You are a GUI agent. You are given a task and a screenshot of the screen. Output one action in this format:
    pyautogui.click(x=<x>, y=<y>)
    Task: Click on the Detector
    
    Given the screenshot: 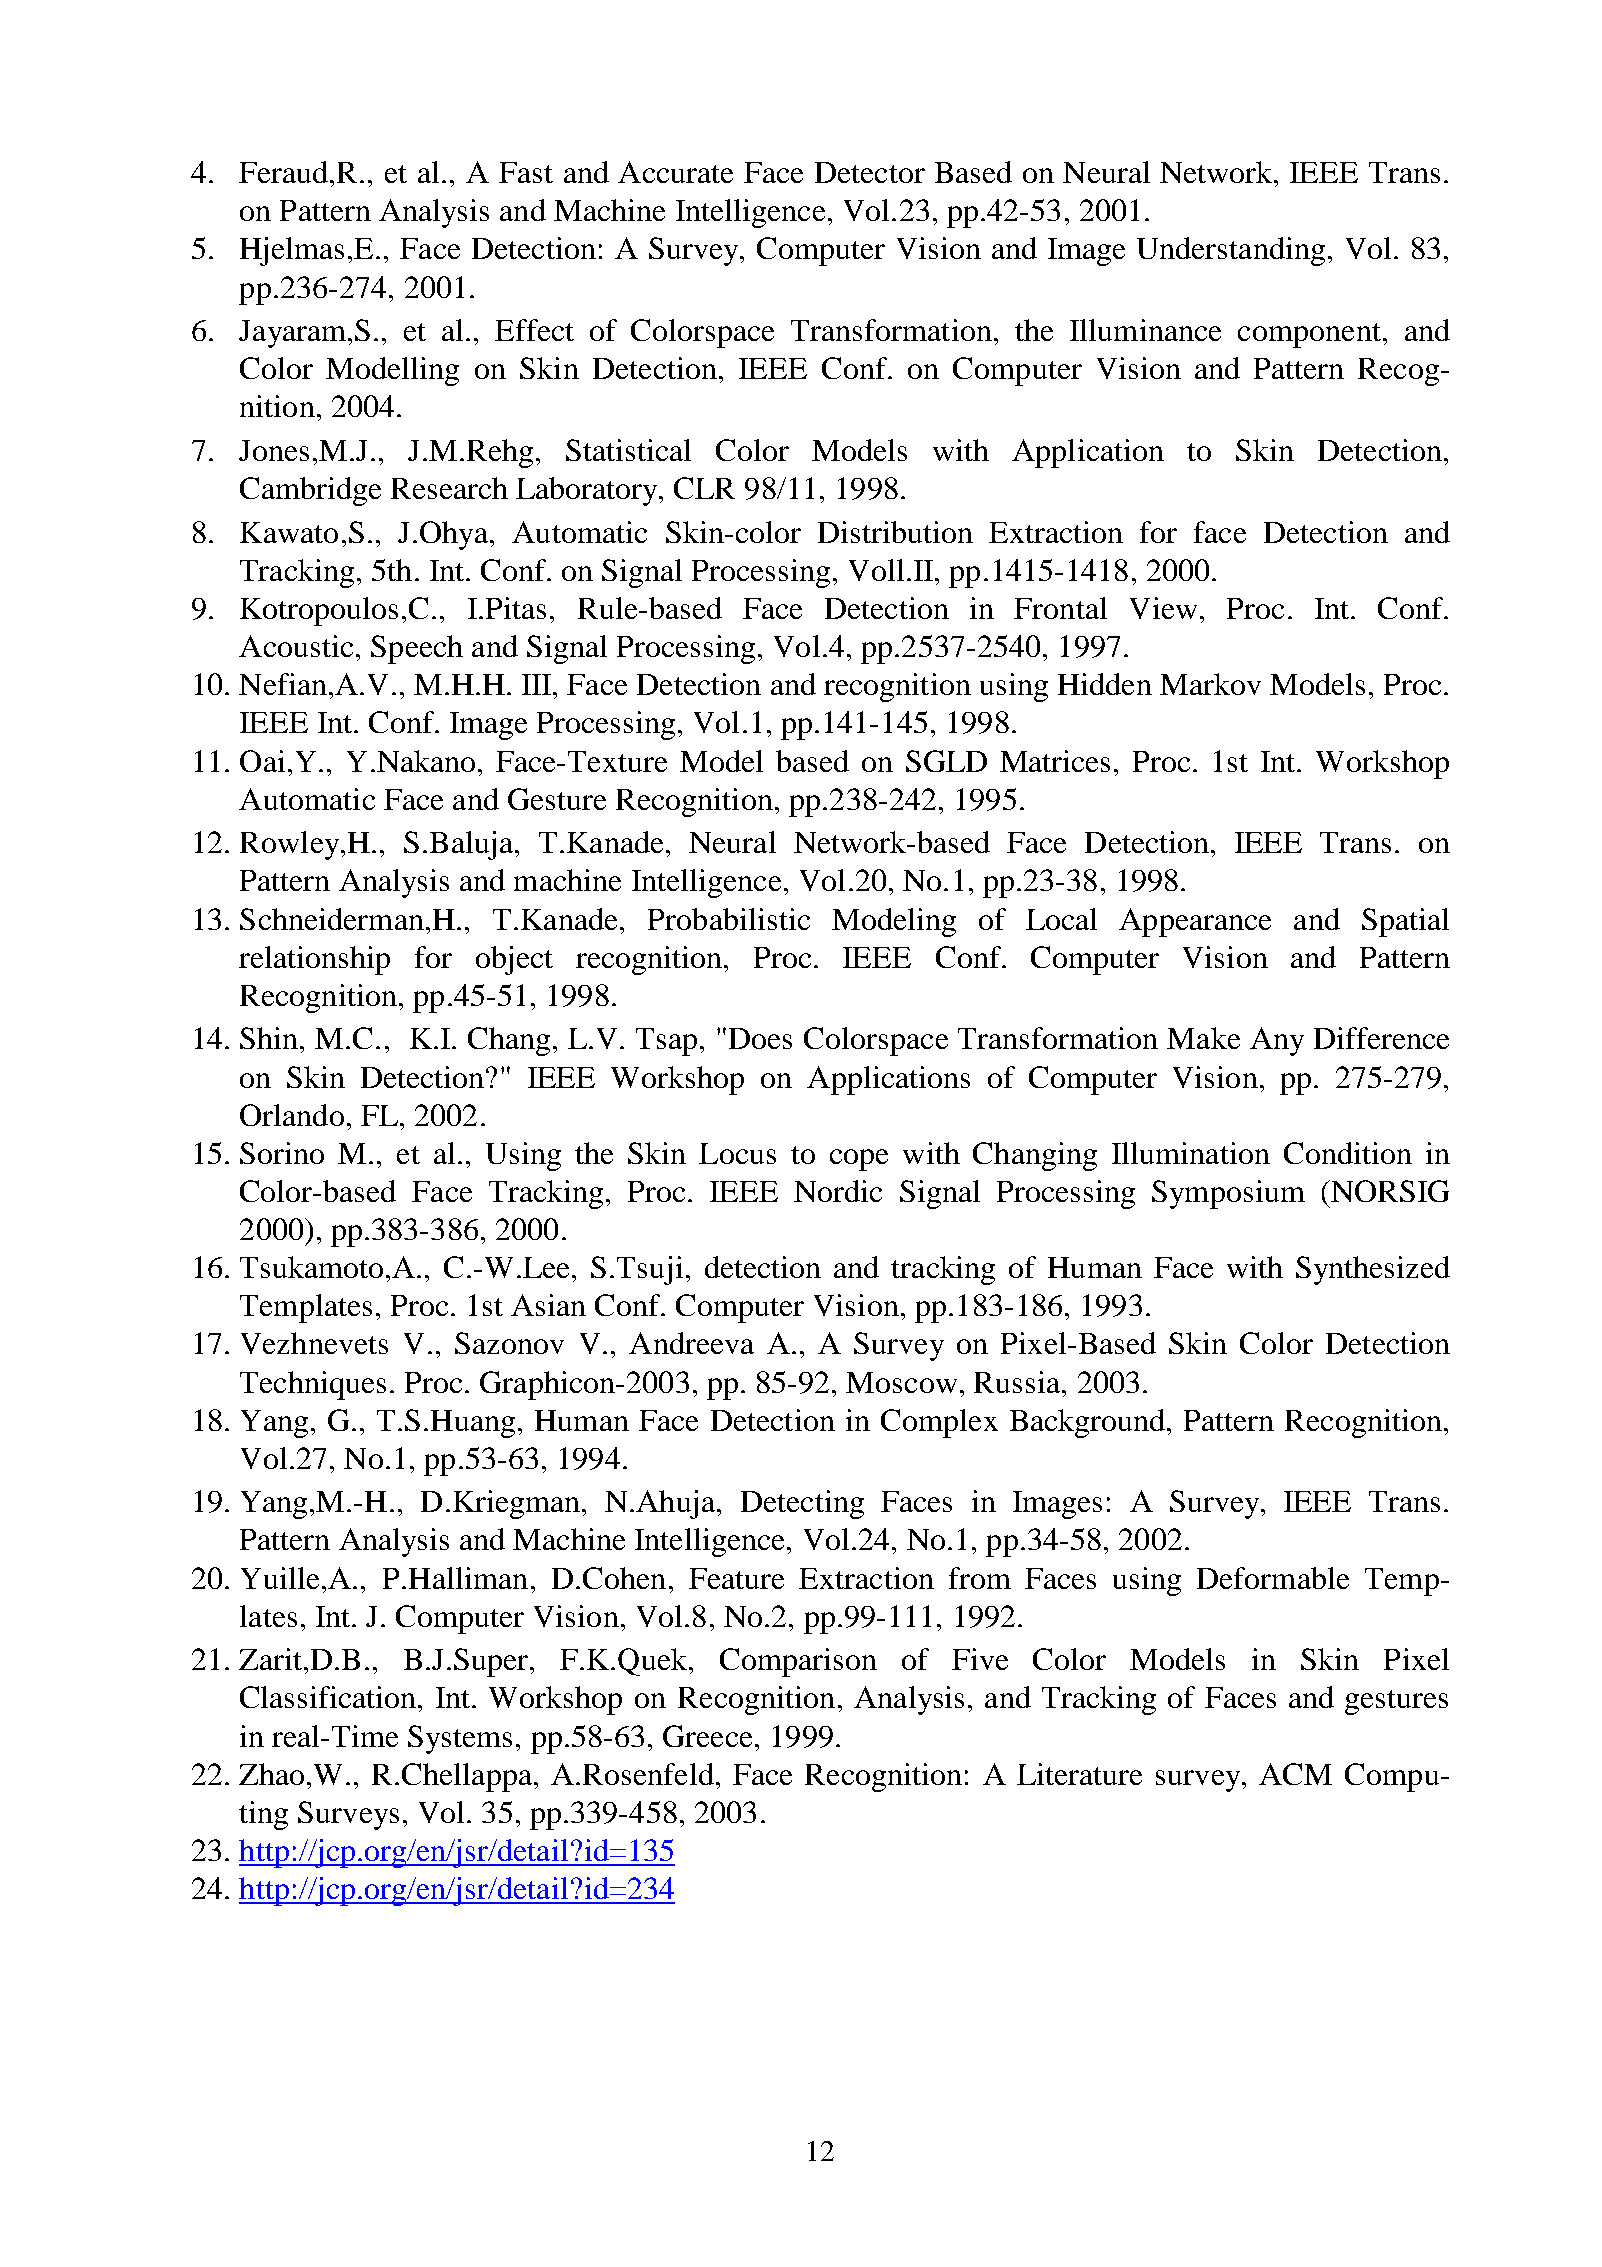 What is the action you would take?
    pyautogui.click(x=870, y=172)
